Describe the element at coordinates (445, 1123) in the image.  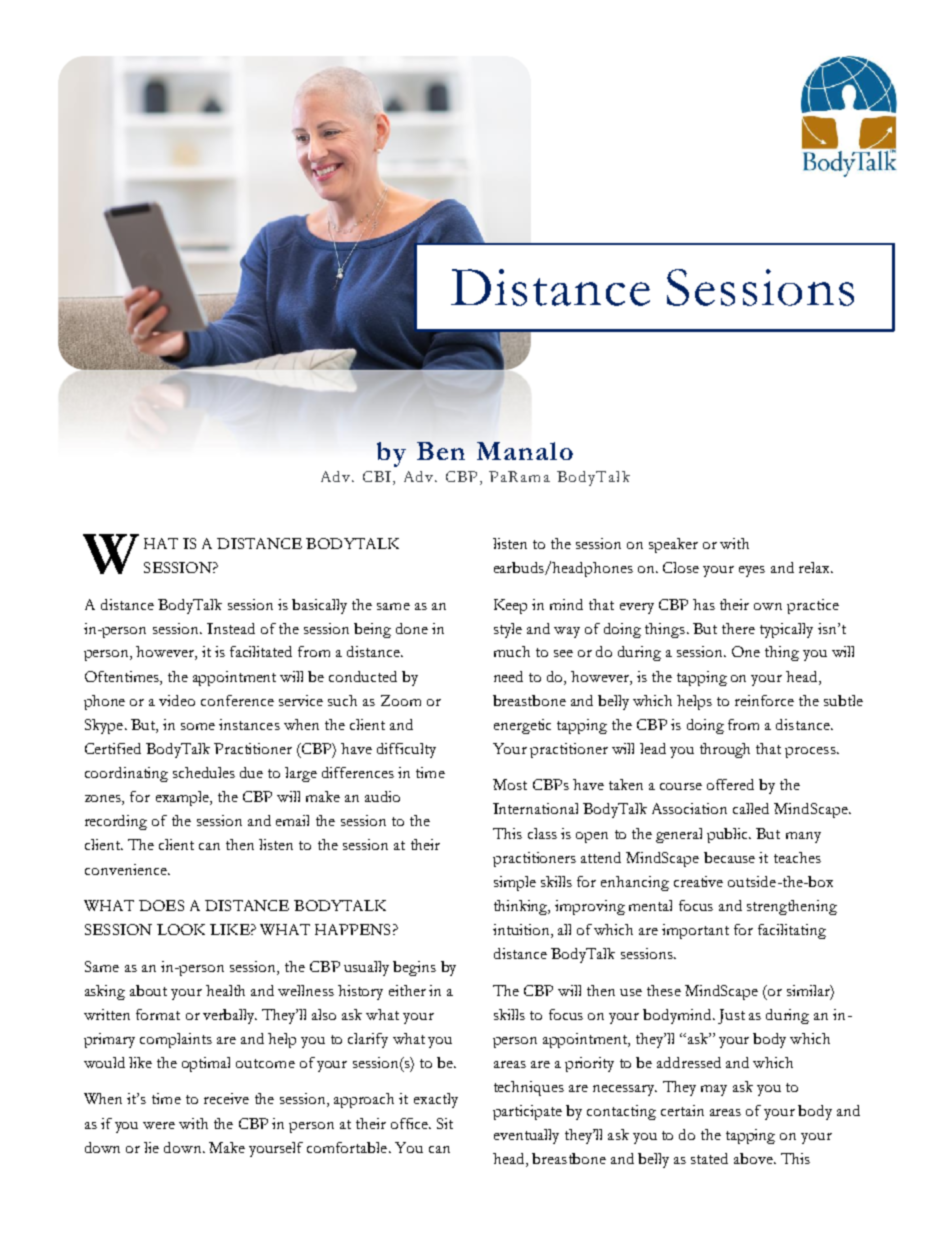
I see `Sit` at that location.
